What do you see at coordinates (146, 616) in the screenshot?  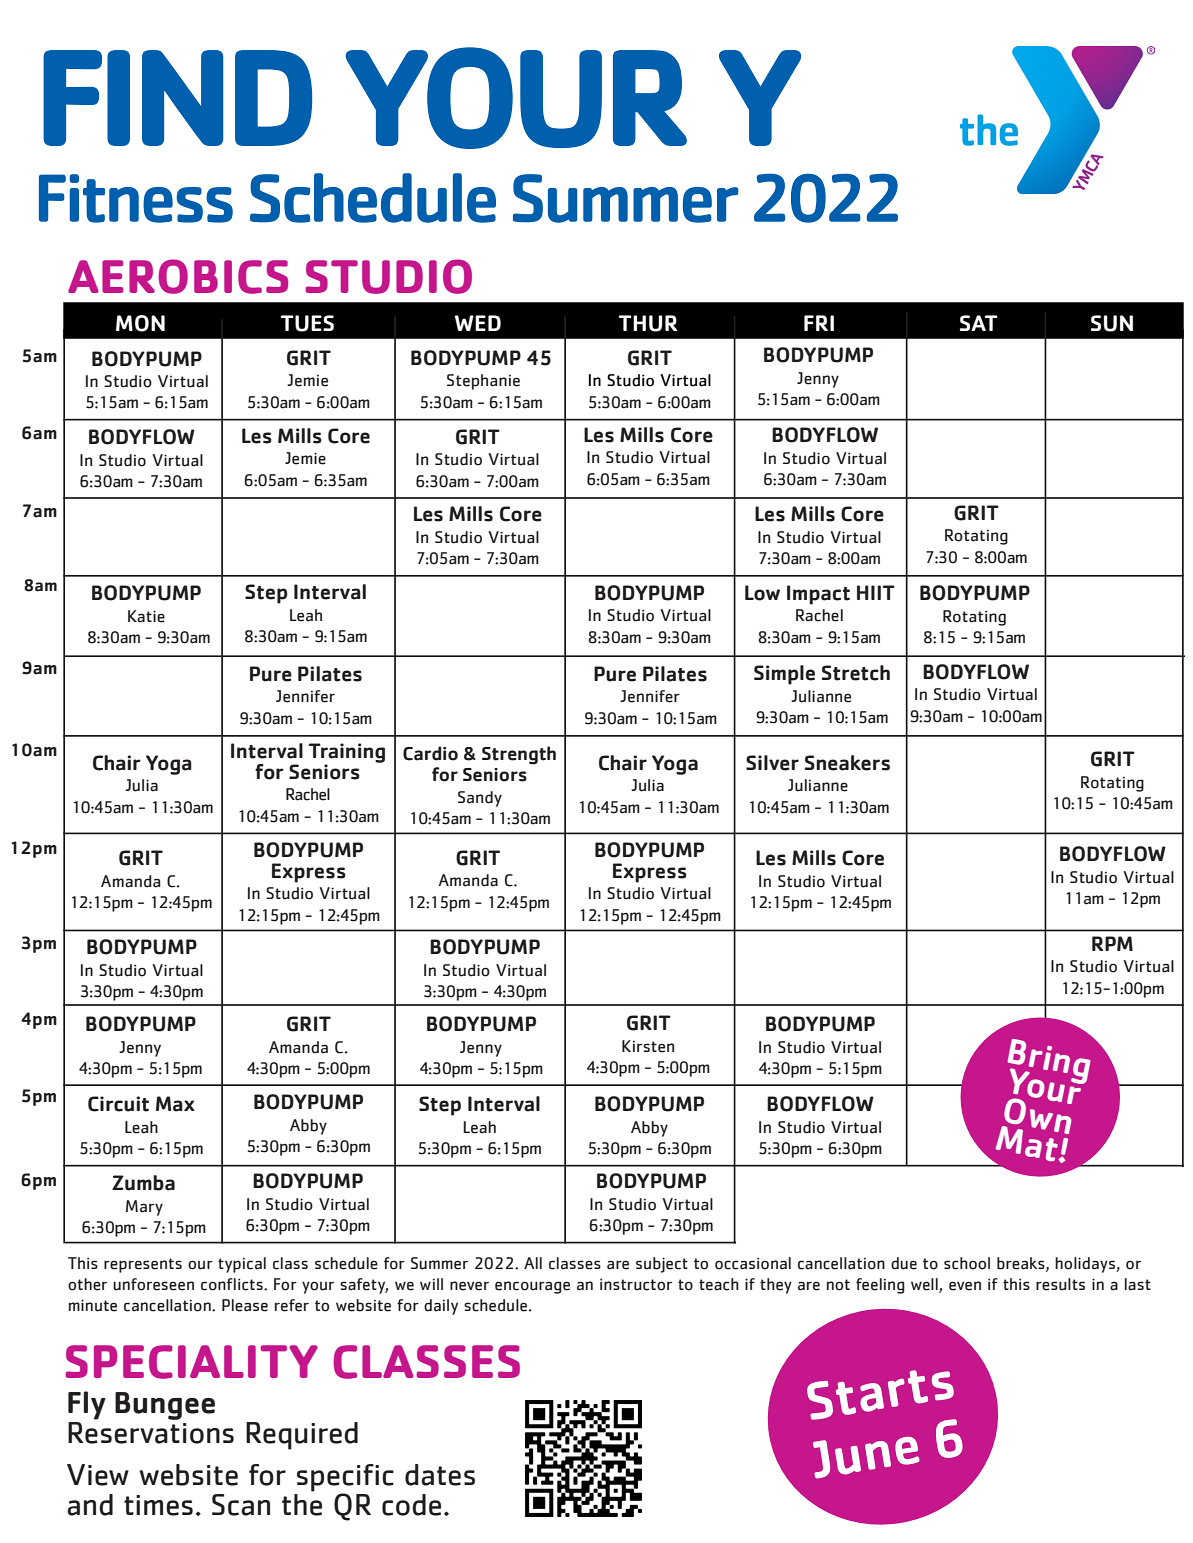 I see `Katie` at bounding box center [146, 616].
